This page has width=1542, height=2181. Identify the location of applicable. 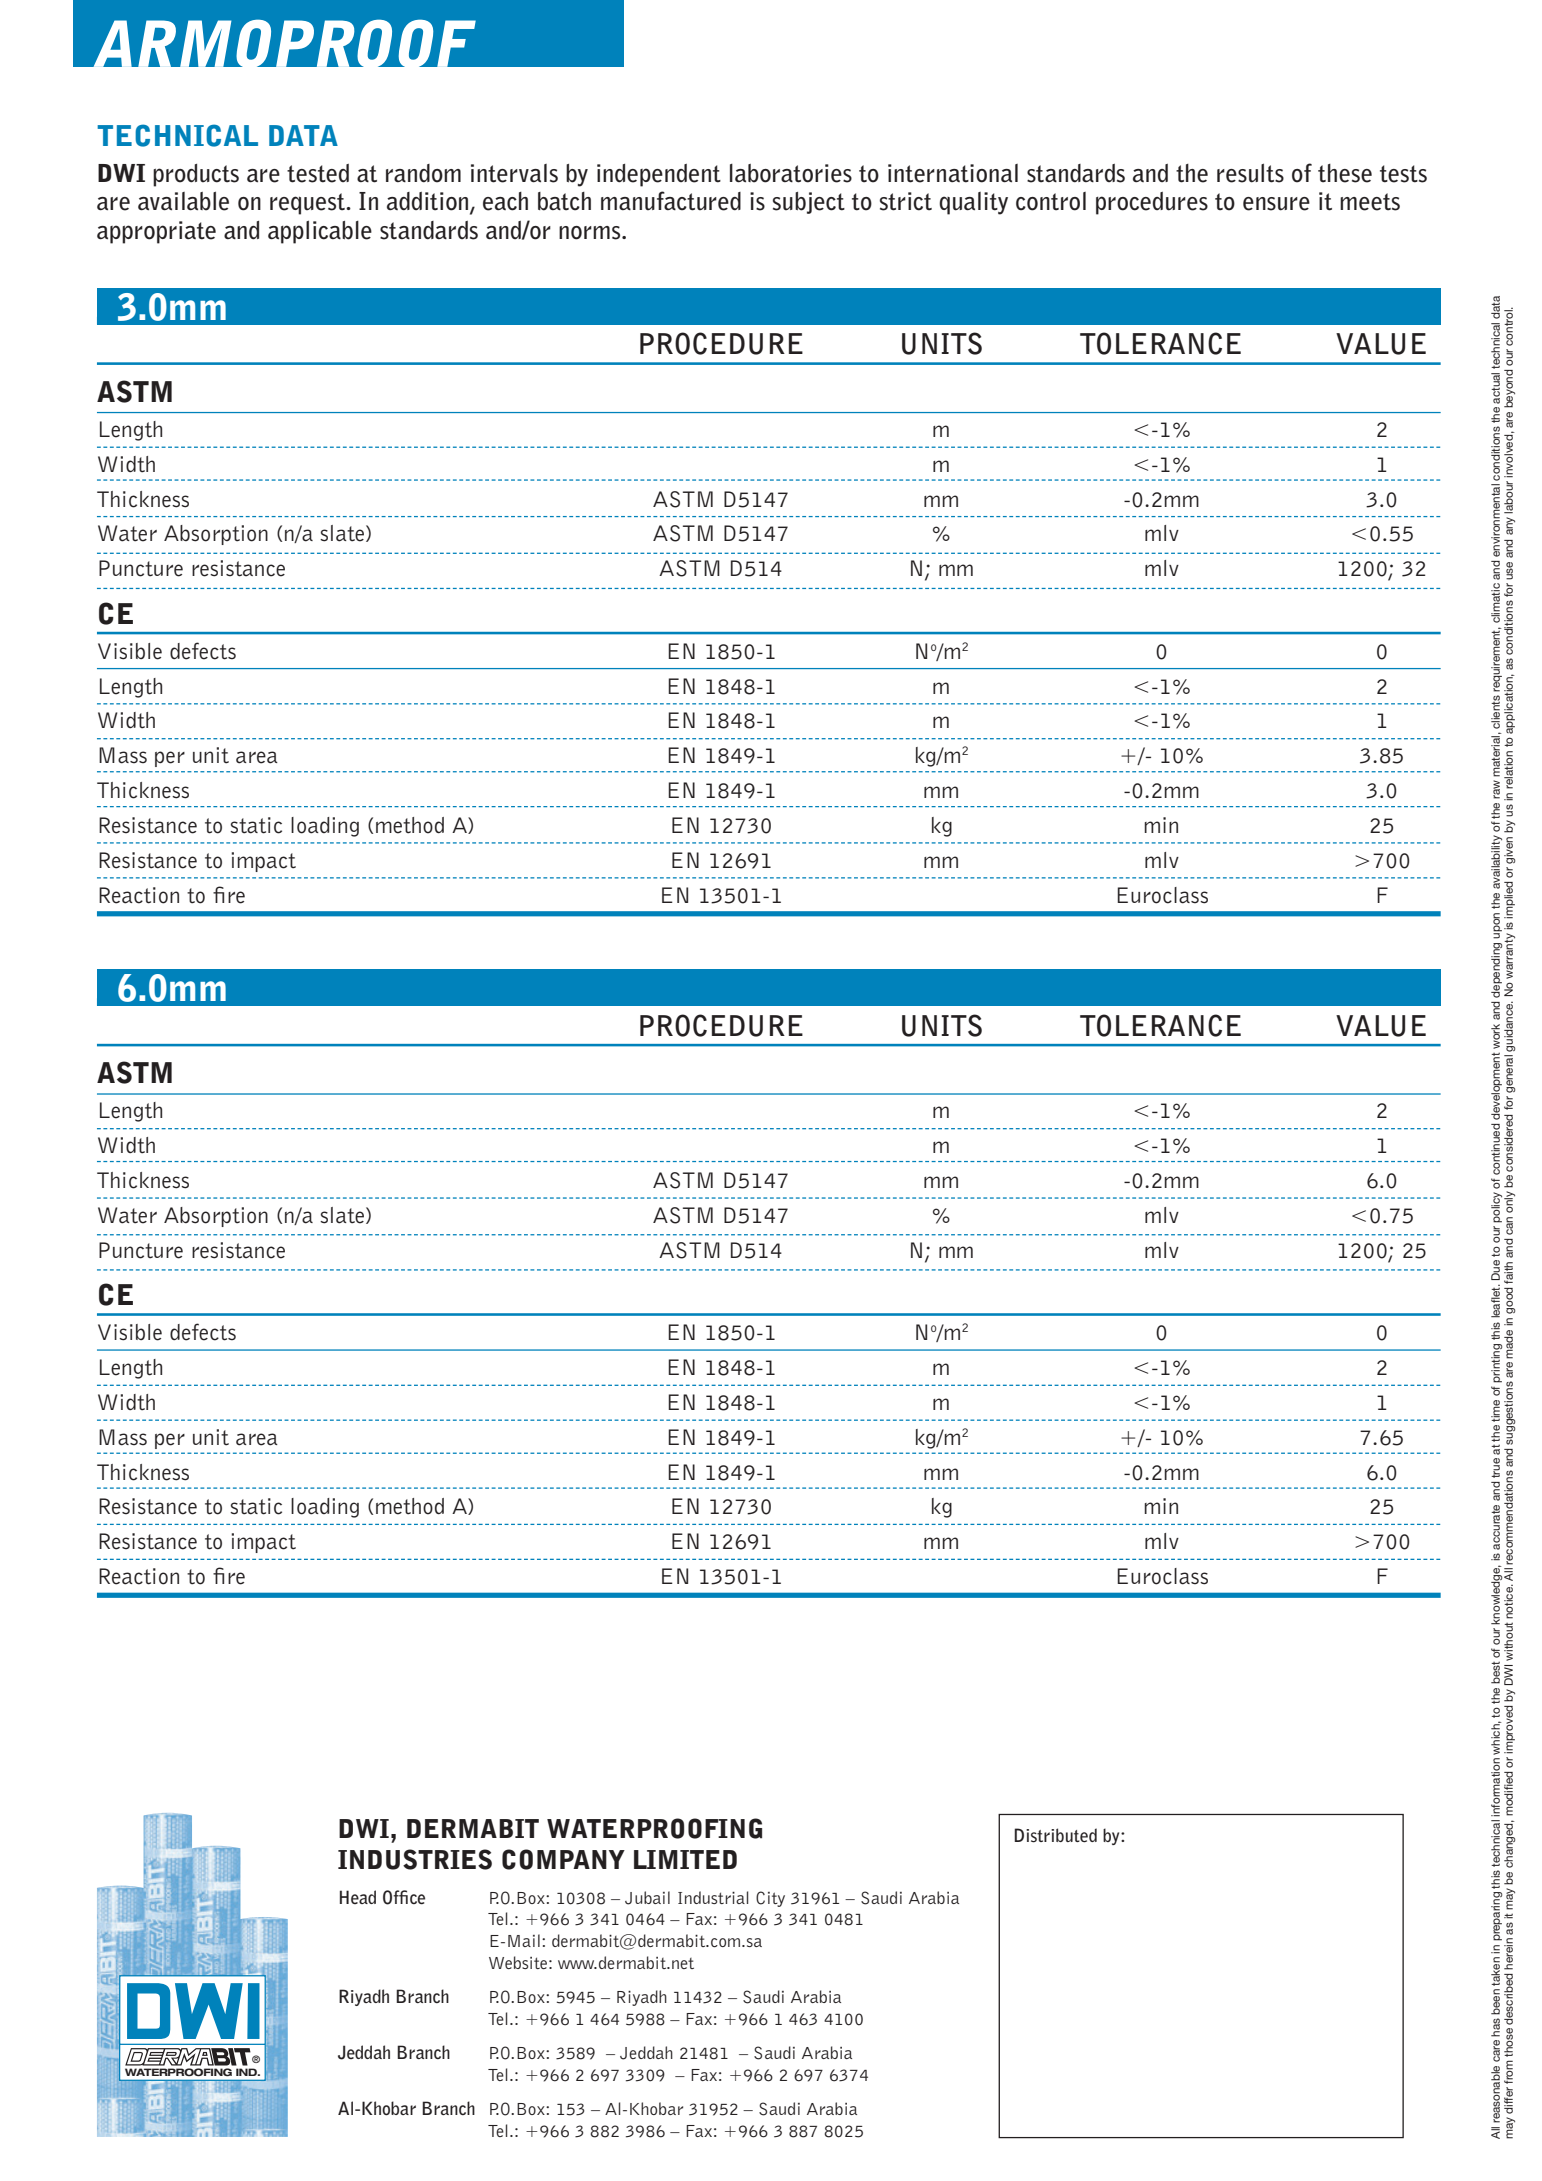
(320, 232).
